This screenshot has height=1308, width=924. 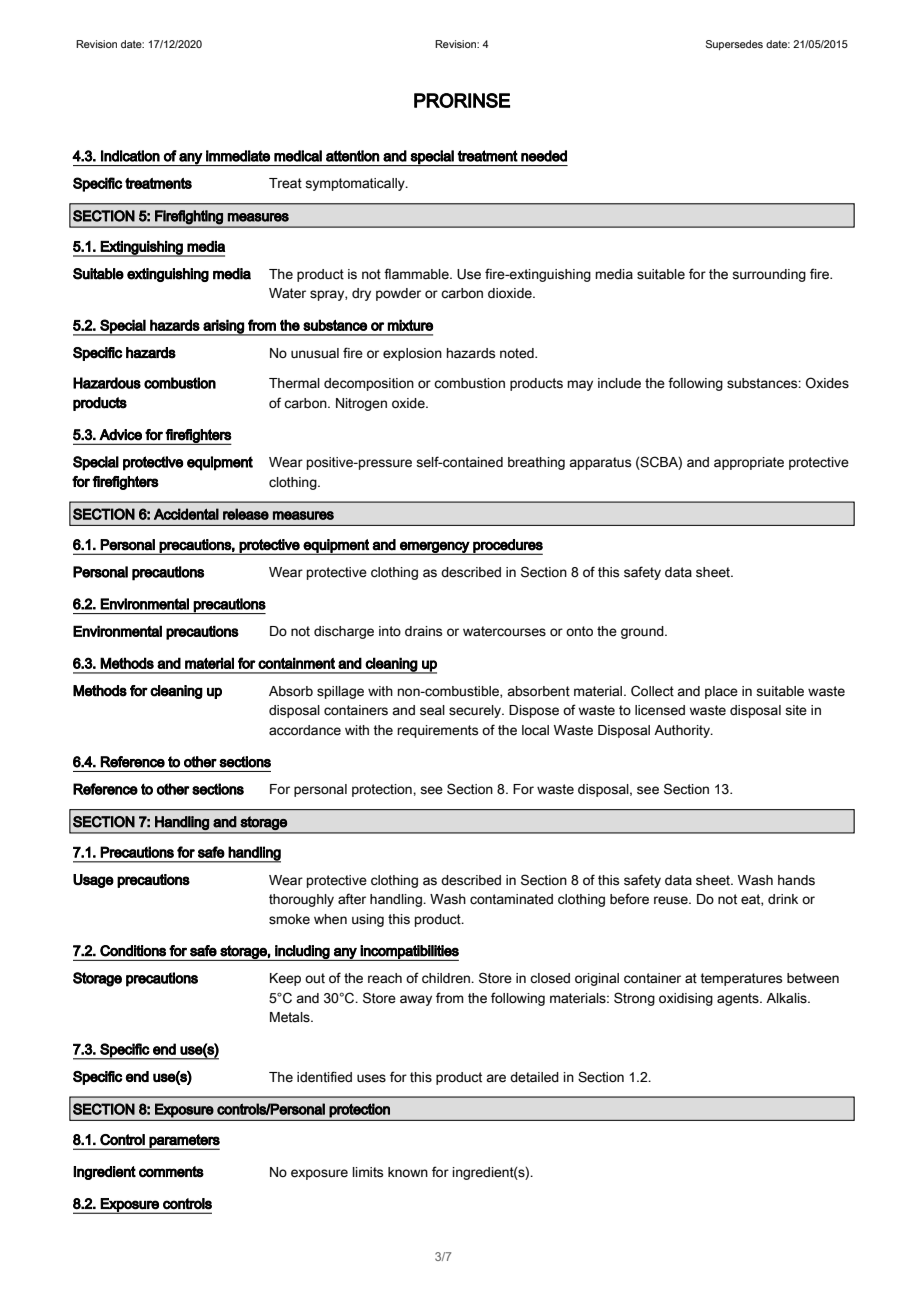 I want to click on needed, so click(x=544, y=156).
